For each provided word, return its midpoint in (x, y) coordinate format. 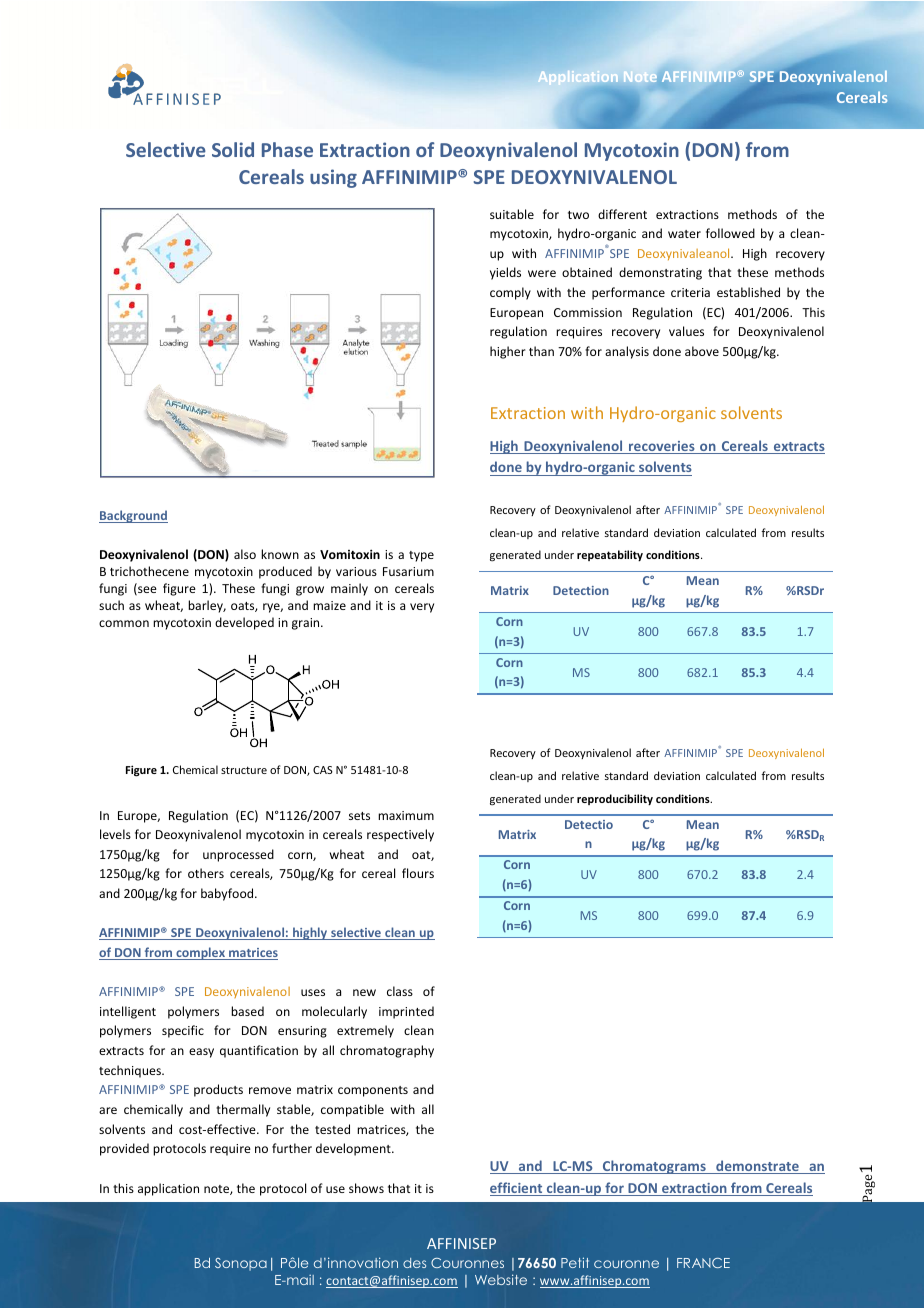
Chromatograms (654, 1167)
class (400, 991)
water (684, 234)
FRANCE (703, 1263)
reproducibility (615, 800)
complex (200, 953)
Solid (233, 149)
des (414, 1263)
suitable (512, 214)
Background (133, 516)
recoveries (662, 447)
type (421, 556)
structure (244, 770)
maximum (406, 815)
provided (124, 1149)
